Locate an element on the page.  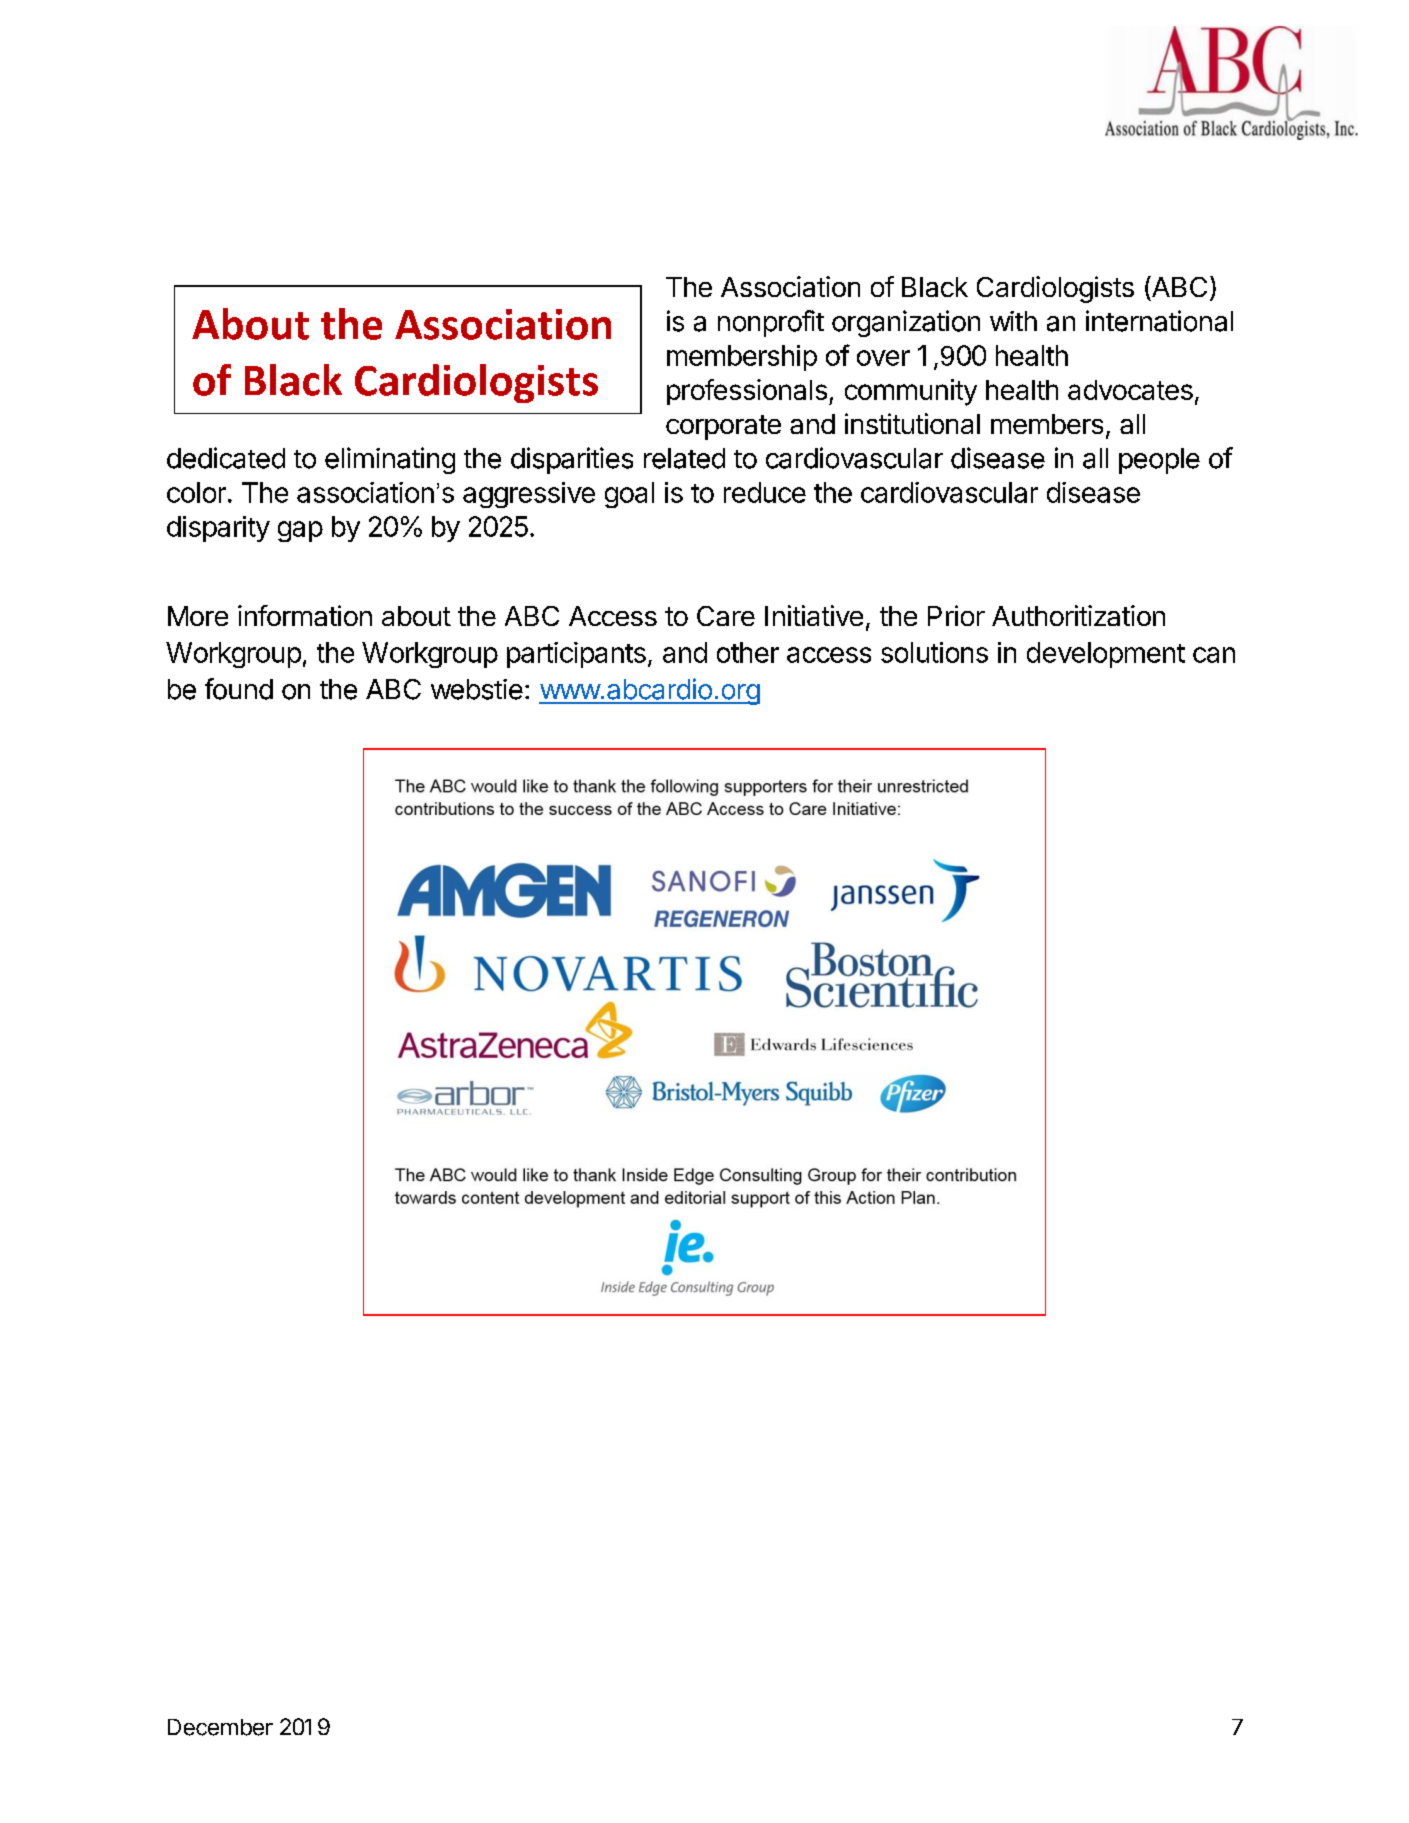
development is located at coordinates (1106, 655).
